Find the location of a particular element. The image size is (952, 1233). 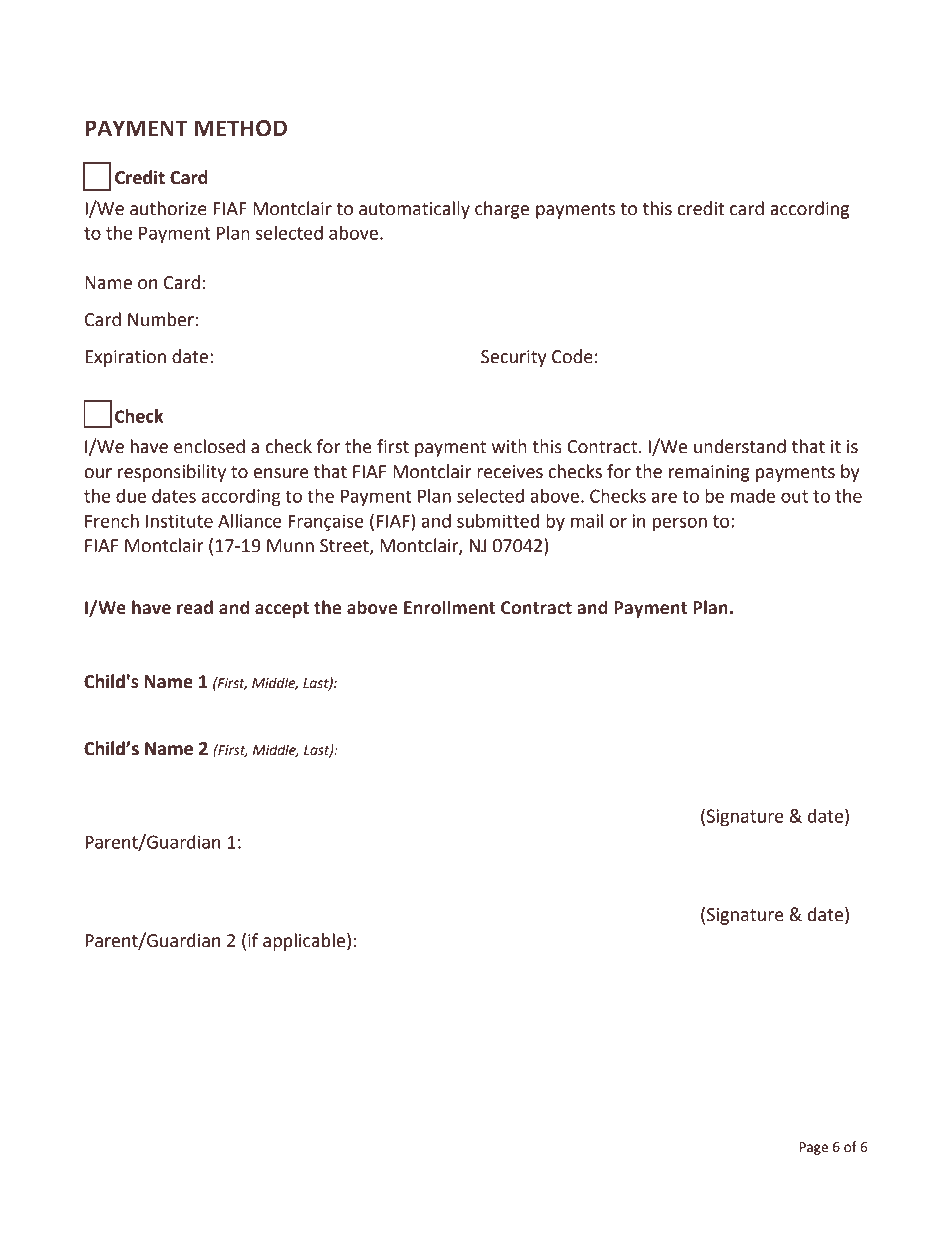

automatically is located at coordinates (414, 210).
